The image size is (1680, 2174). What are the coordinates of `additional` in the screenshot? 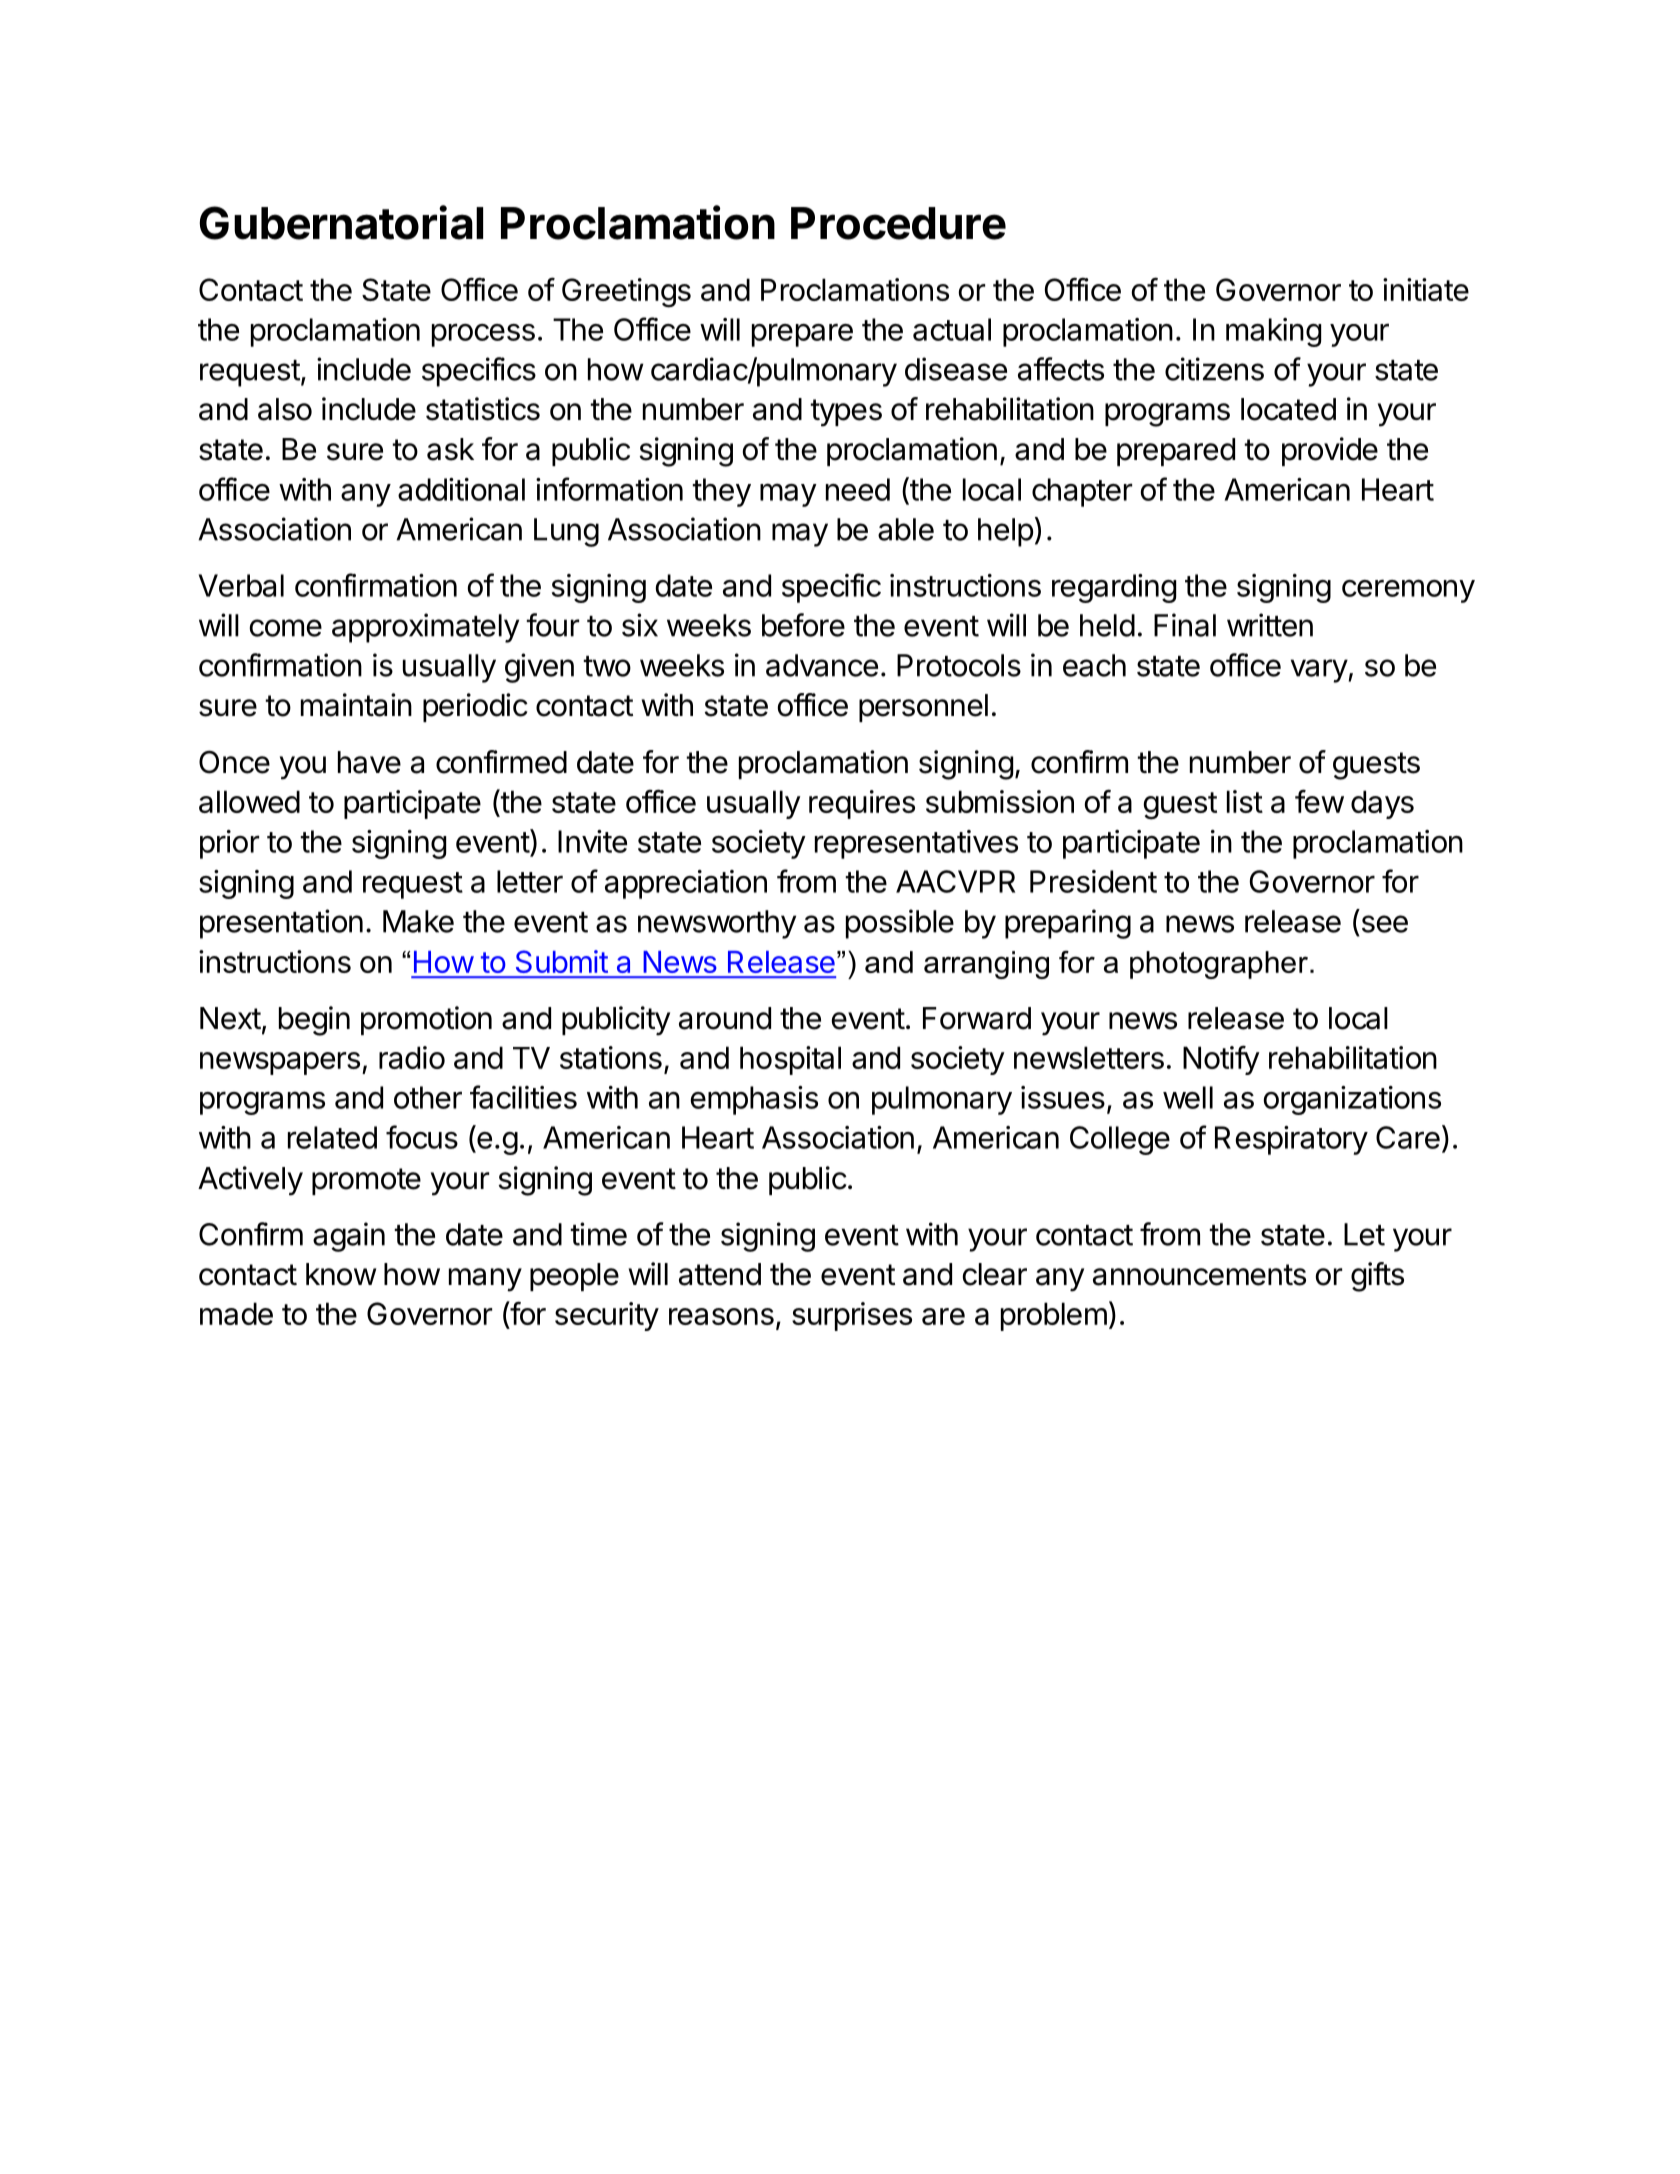 It's located at (461, 489).
